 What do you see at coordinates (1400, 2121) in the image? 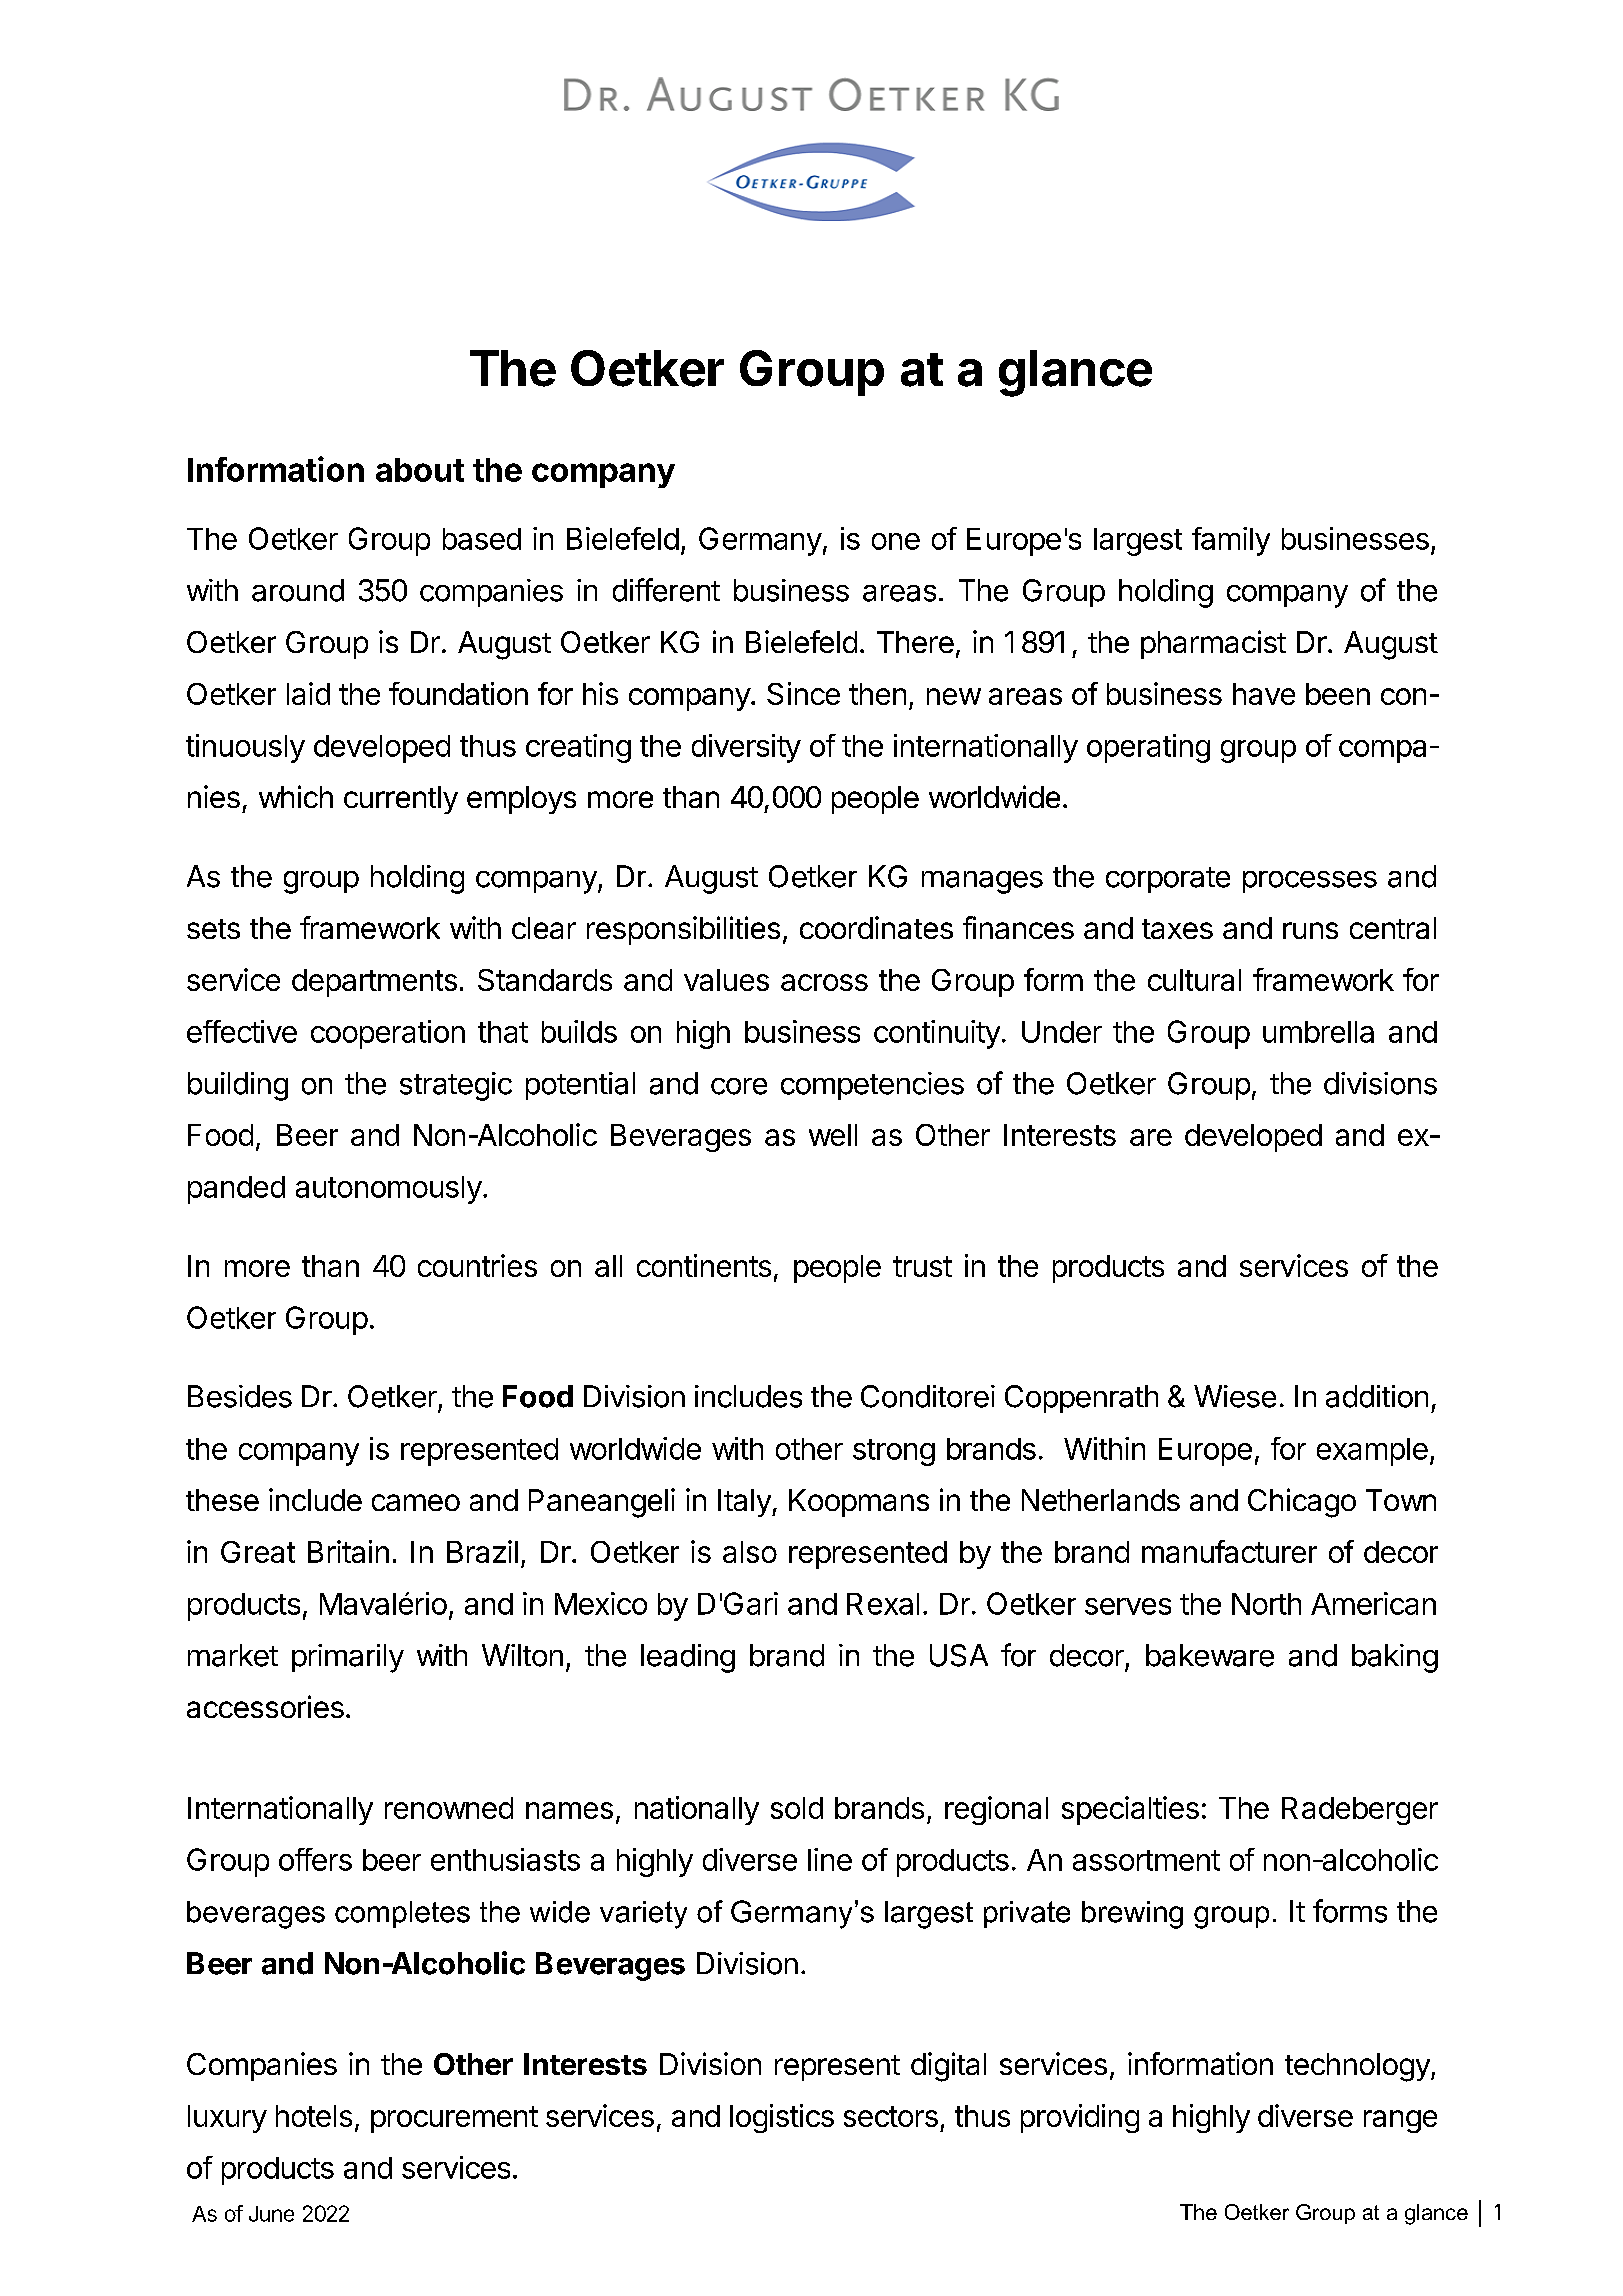
I see `range` at bounding box center [1400, 2121].
